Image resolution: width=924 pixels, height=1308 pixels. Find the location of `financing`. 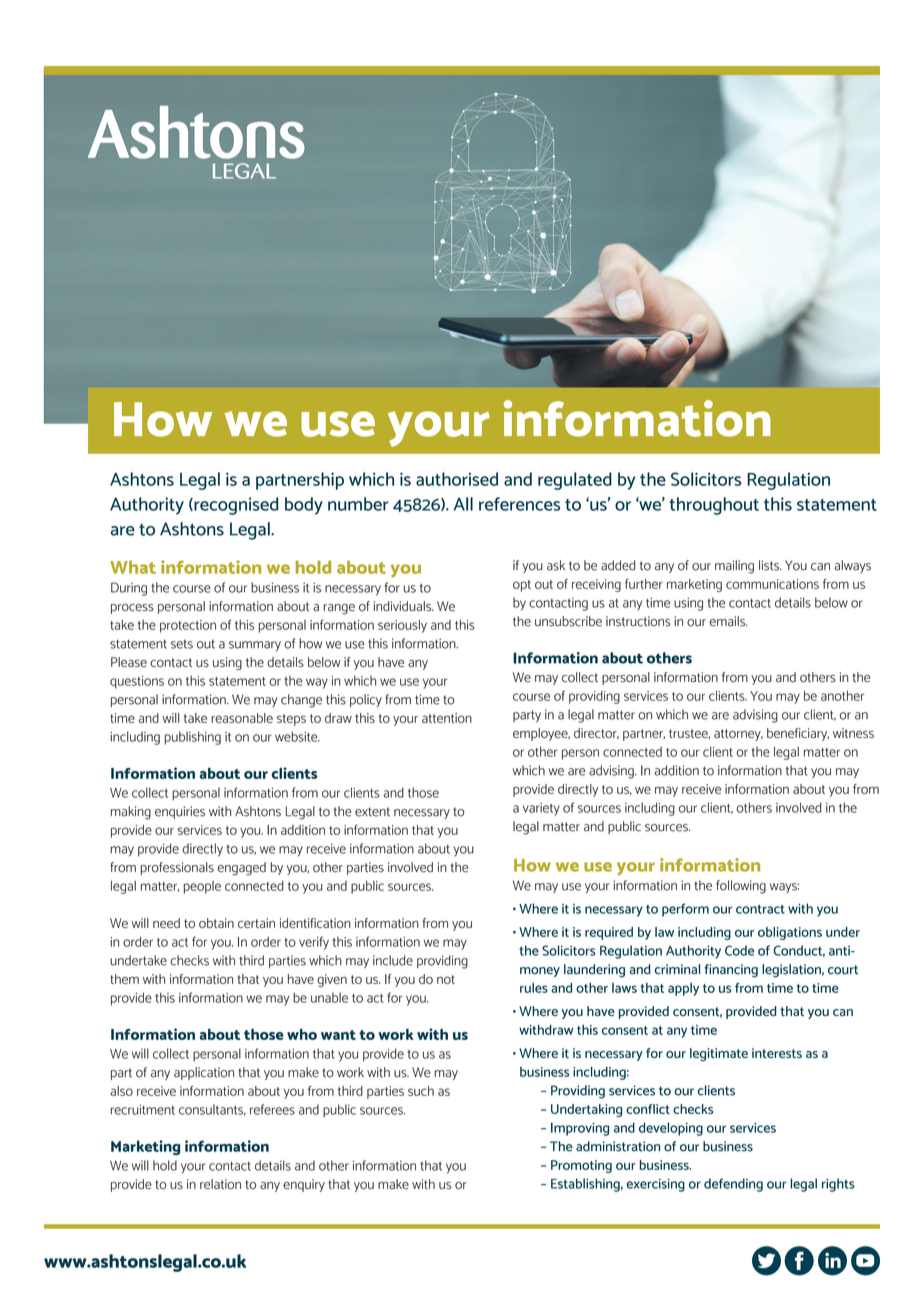

financing is located at coordinates (731, 971).
